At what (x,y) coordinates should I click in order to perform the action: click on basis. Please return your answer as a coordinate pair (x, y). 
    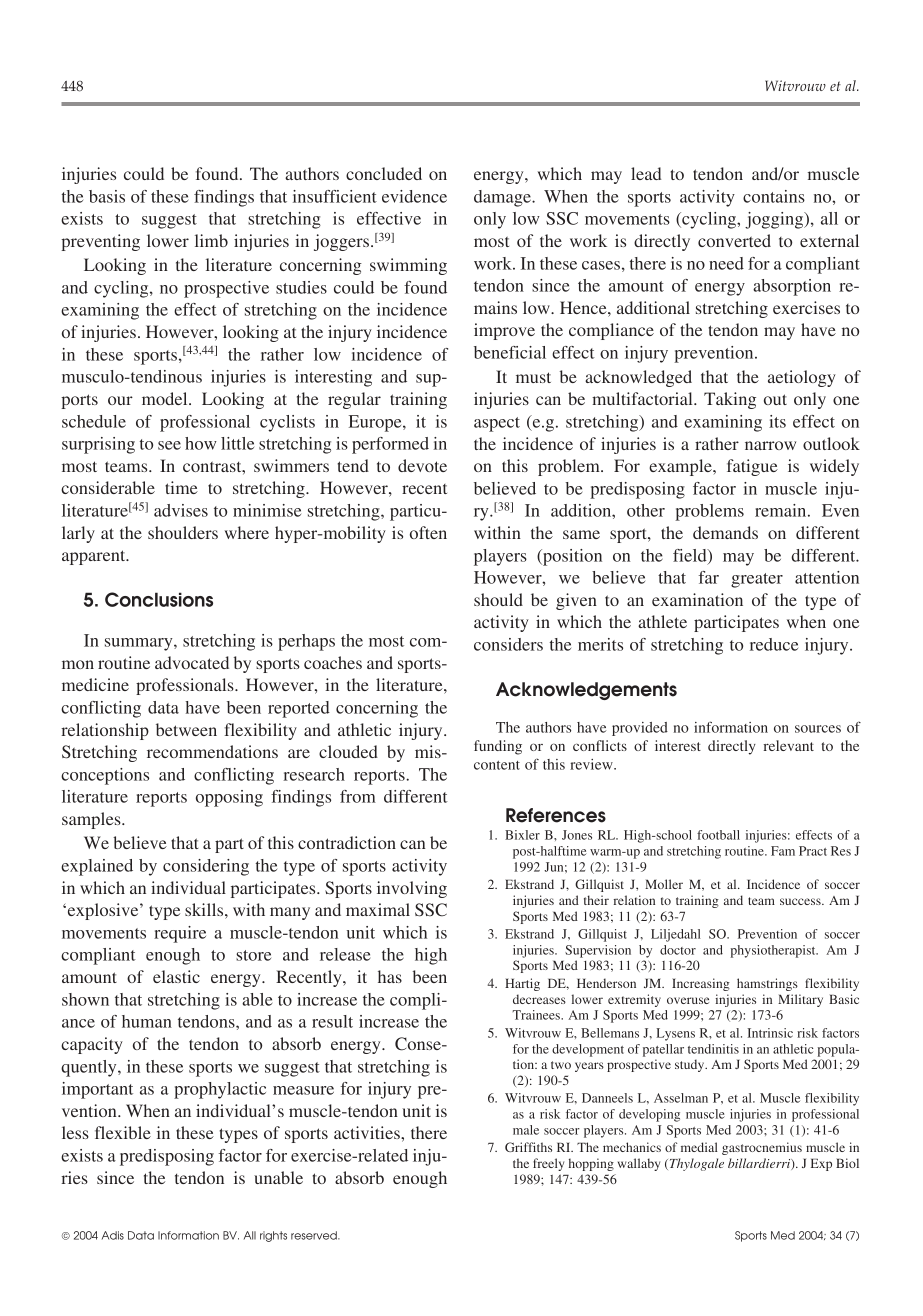
    Looking at the image, I should click on (107, 196).
